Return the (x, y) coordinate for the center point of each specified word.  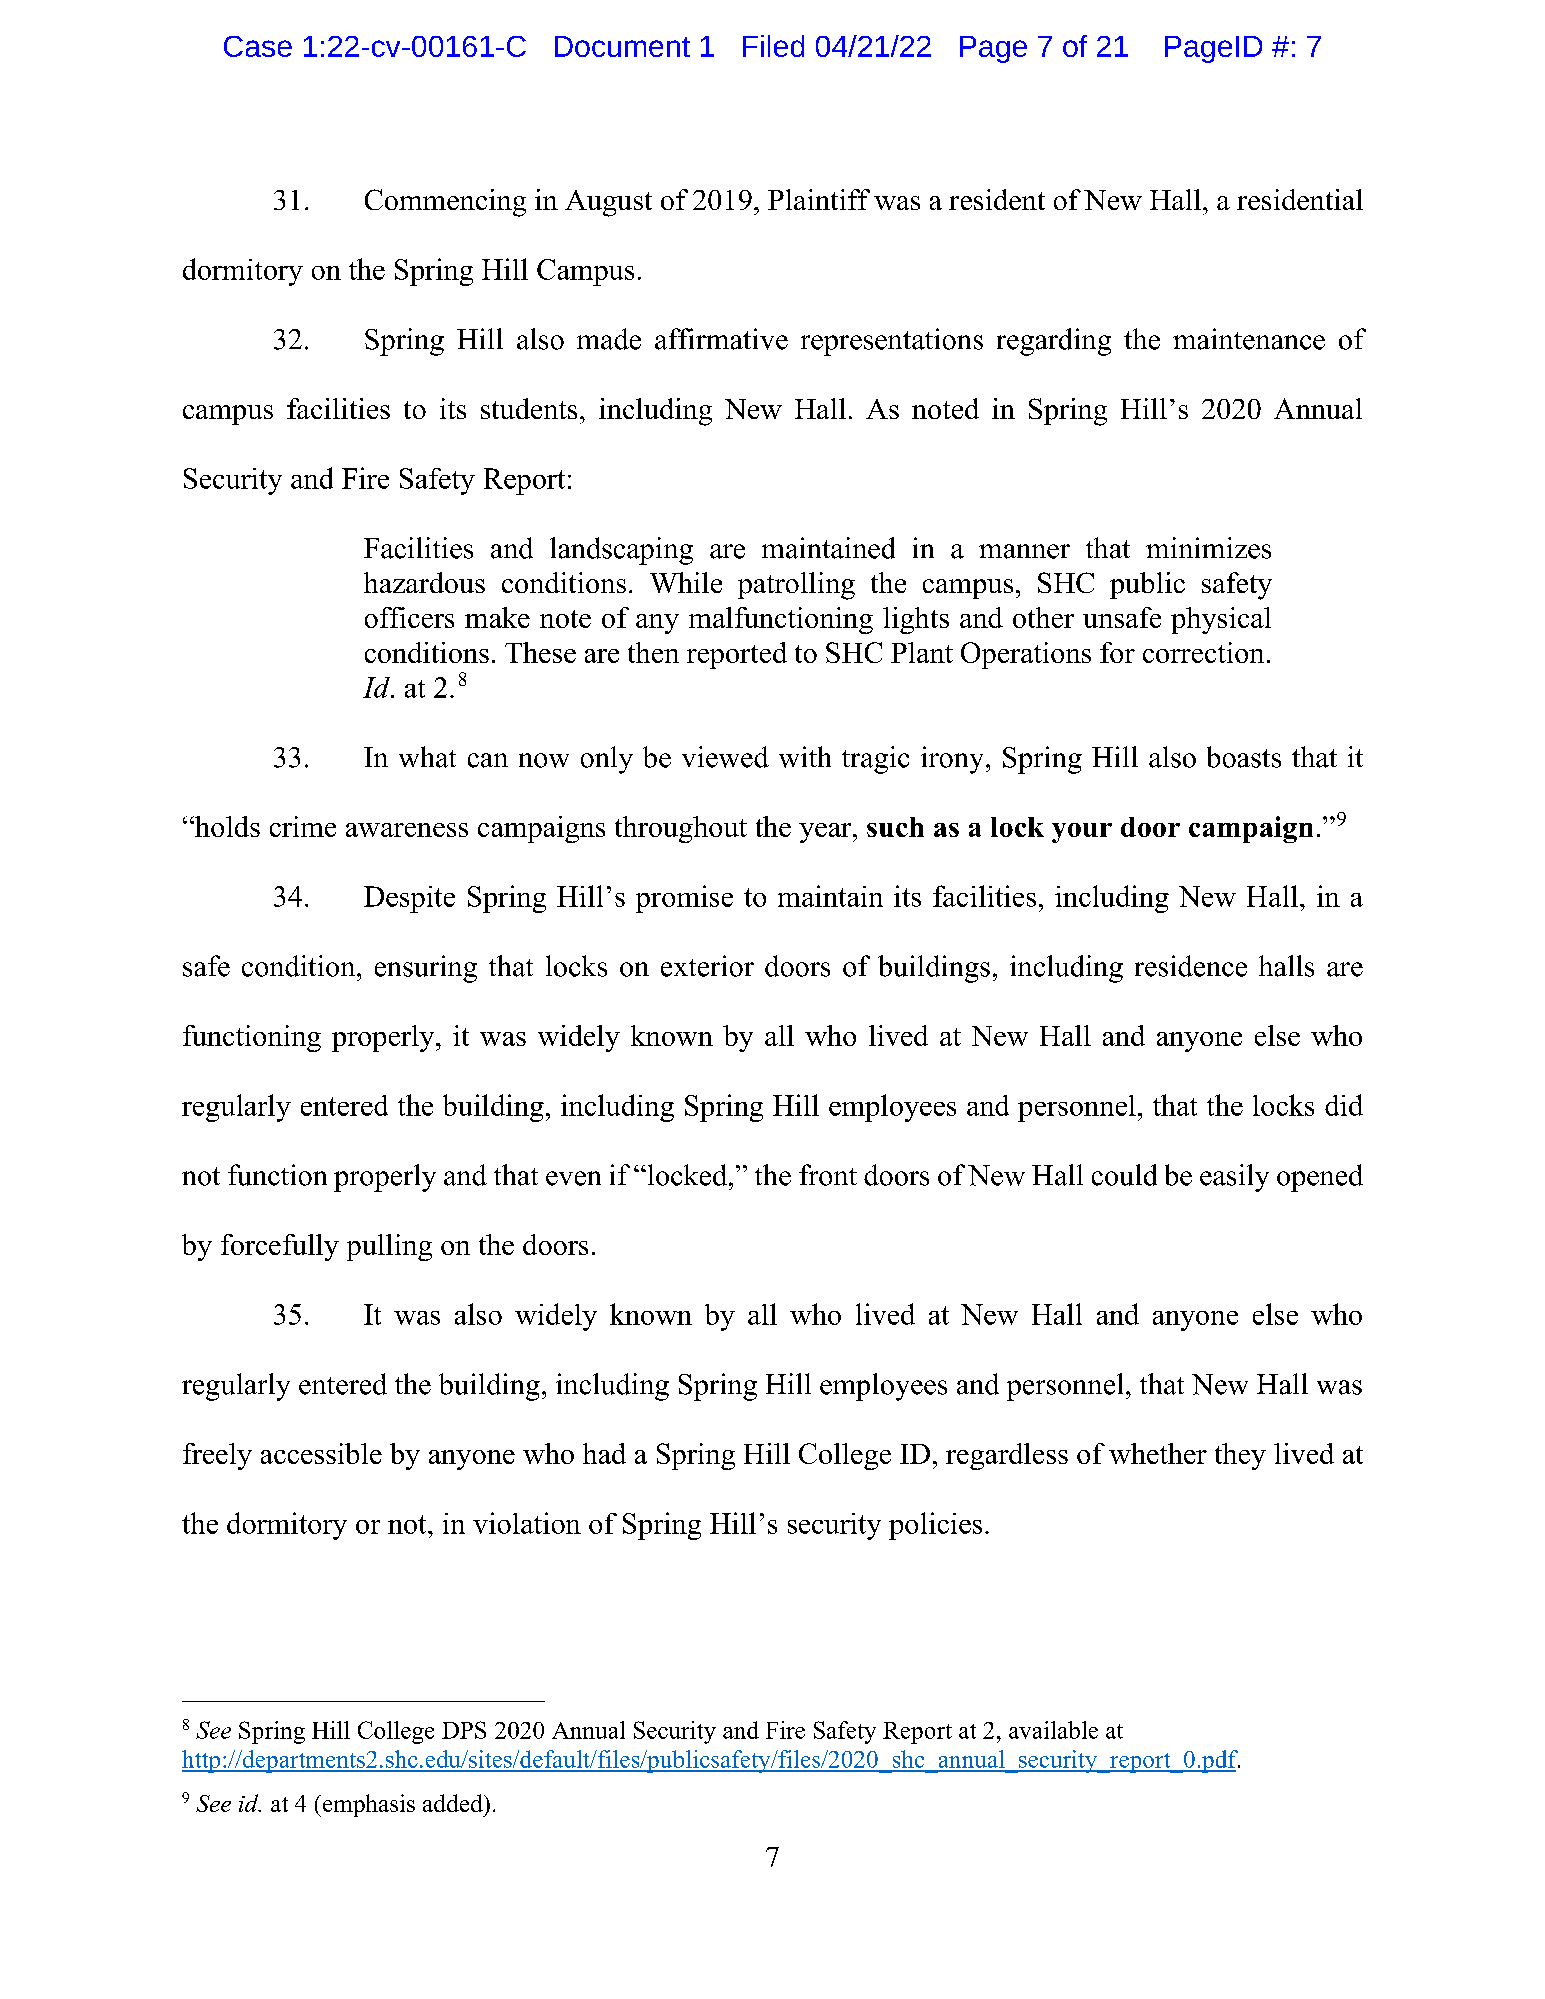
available (1053, 1730)
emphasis (367, 1805)
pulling (389, 1247)
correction (1203, 652)
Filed (773, 46)
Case (258, 46)
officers (409, 617)
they (1240, 1456)
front (828, 1175)
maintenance (1249, 339)
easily (1234, 1178)
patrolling (796, 586)
